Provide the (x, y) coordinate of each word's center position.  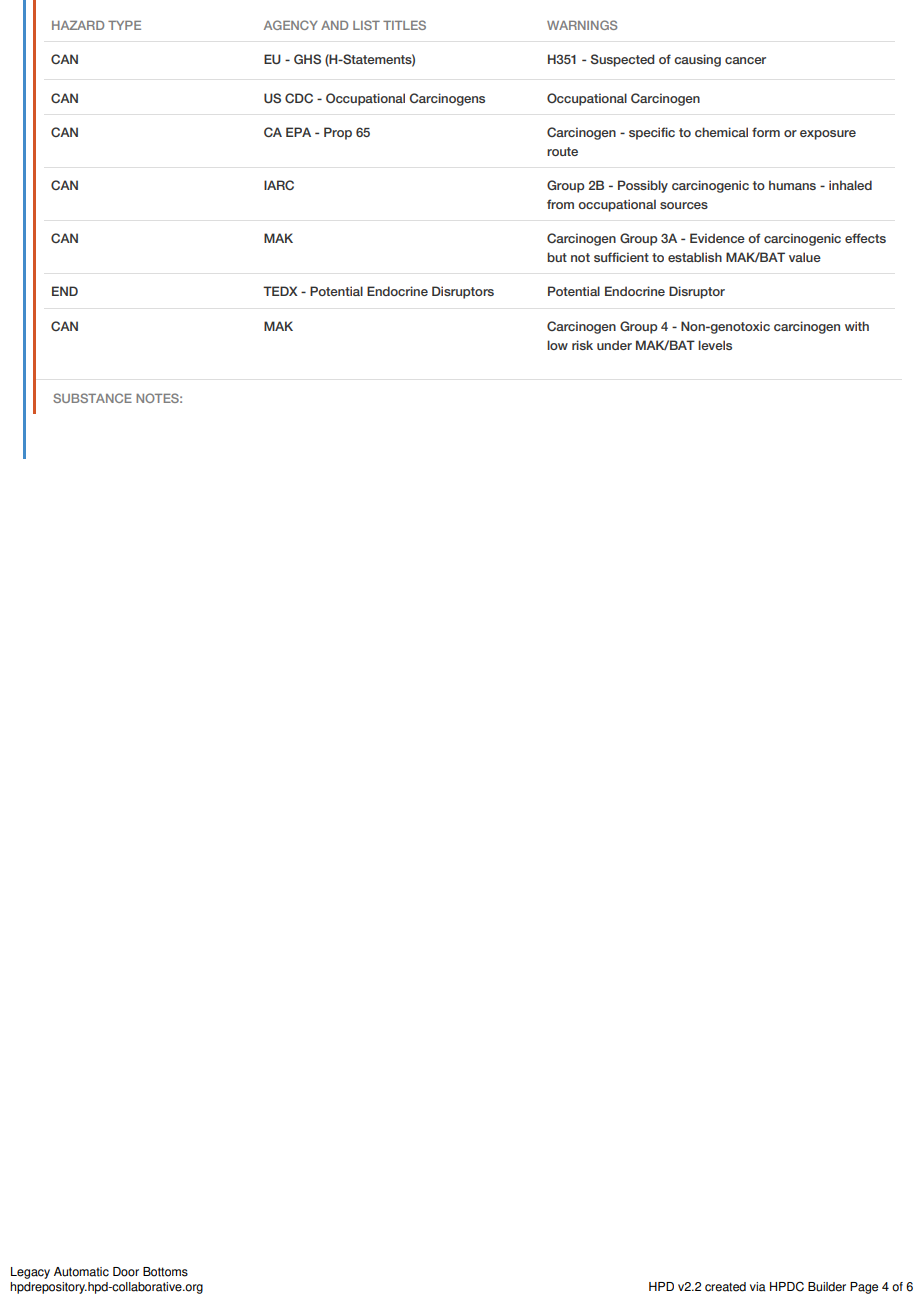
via (758, 1287)
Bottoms (165, 1272)
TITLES (404, 25)
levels (715, 345)
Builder (827, 1287)
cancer (745, 60)
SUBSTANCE (92, 398)
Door (126, 1272)
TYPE (124, 25)
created (725, 1287)
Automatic (81, 1272)
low (557, 345)
